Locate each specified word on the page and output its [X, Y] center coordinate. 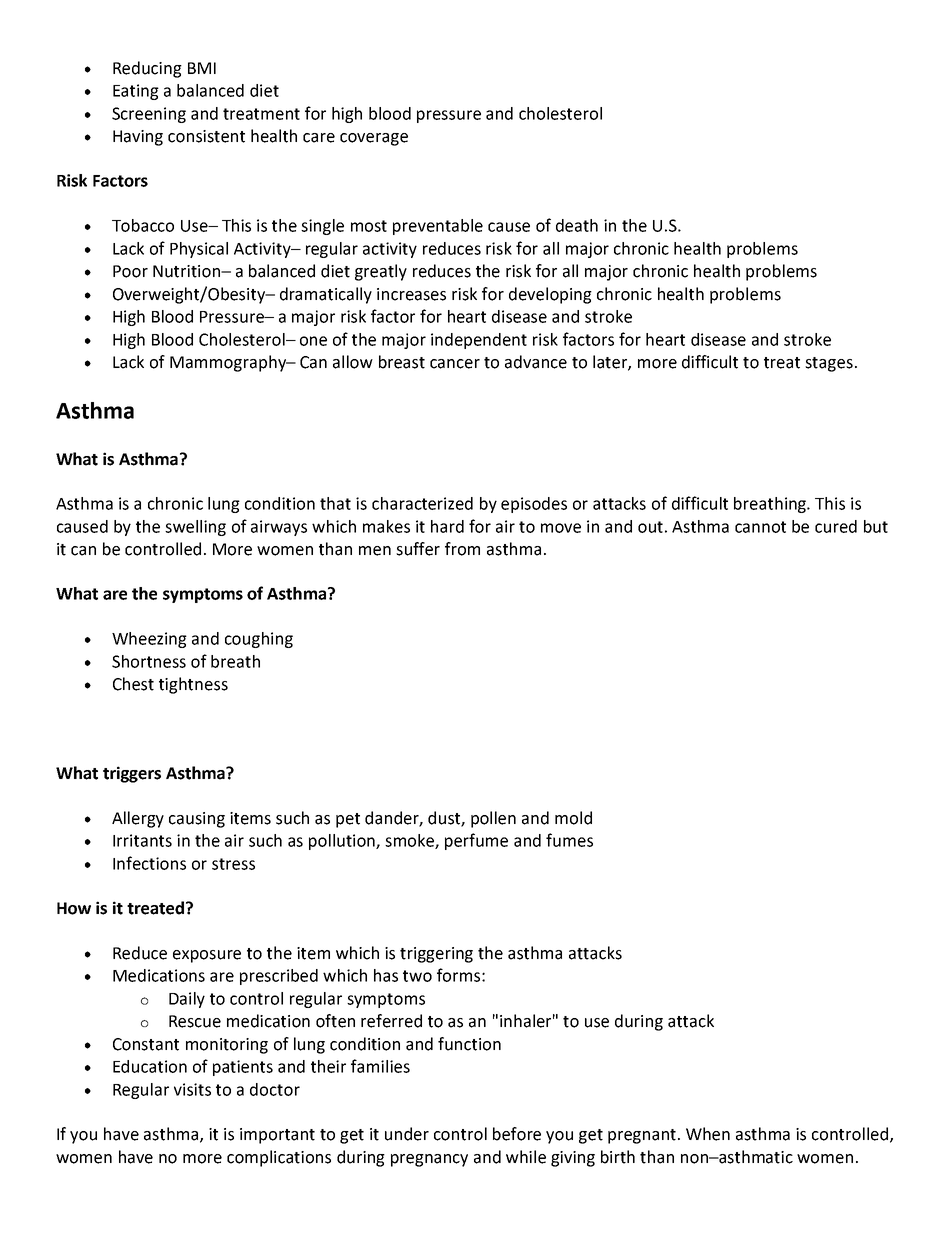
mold [573, 818]
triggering [436, 955]
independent [479, 341]
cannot [760, 527]
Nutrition [187, 271]
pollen [493, 819]
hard [447, 526]
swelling [195, 528]
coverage [374, 139]
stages [829, 364]
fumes [569, 840]
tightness [193, 685]
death [577, 225]
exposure [207, 956]
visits [192, 1089]
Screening [149, 115]
